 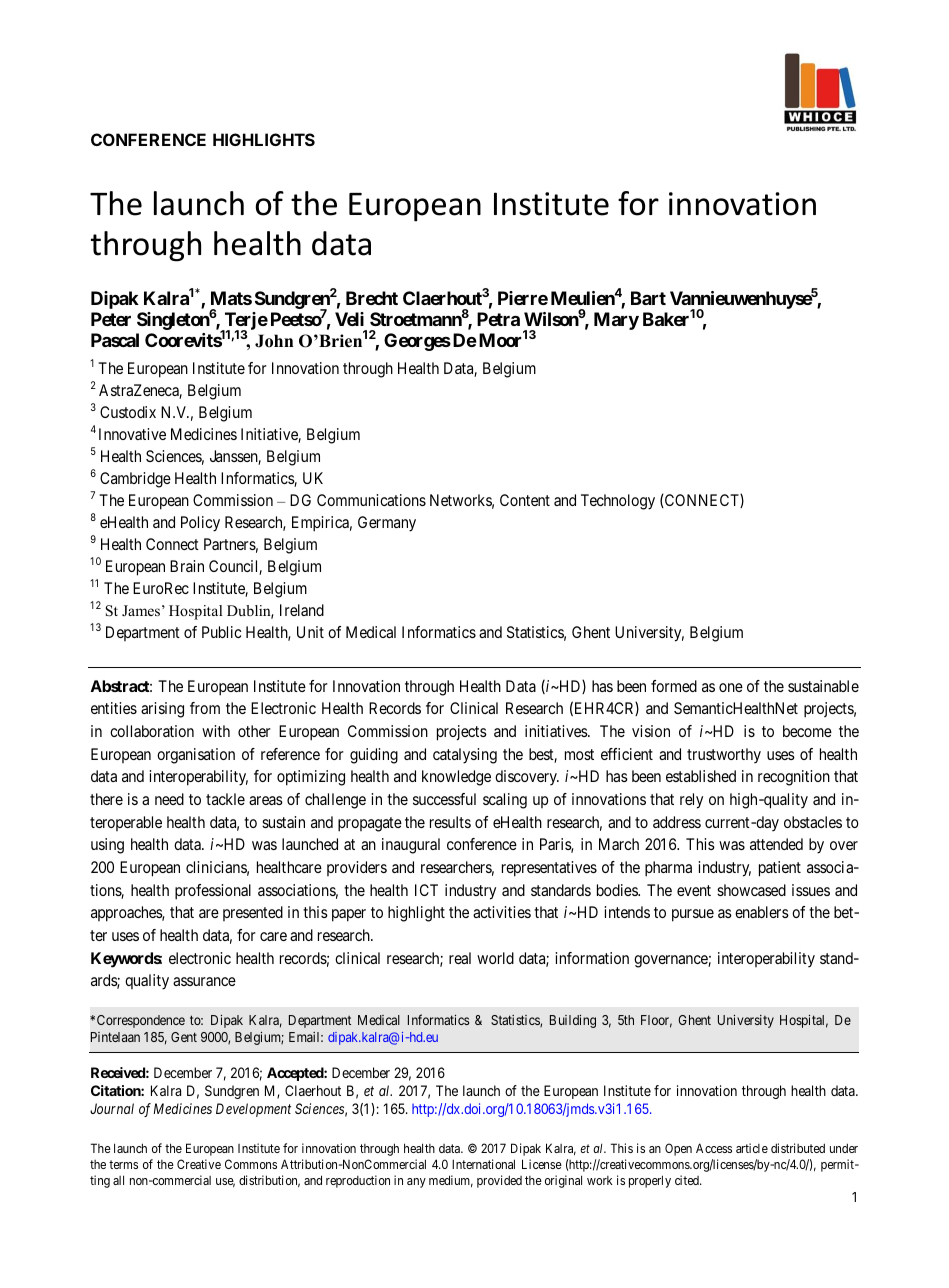 What do you see at coordinates (498, 319) in the document?
I see `Petra` at bounding box center [498, 319].
